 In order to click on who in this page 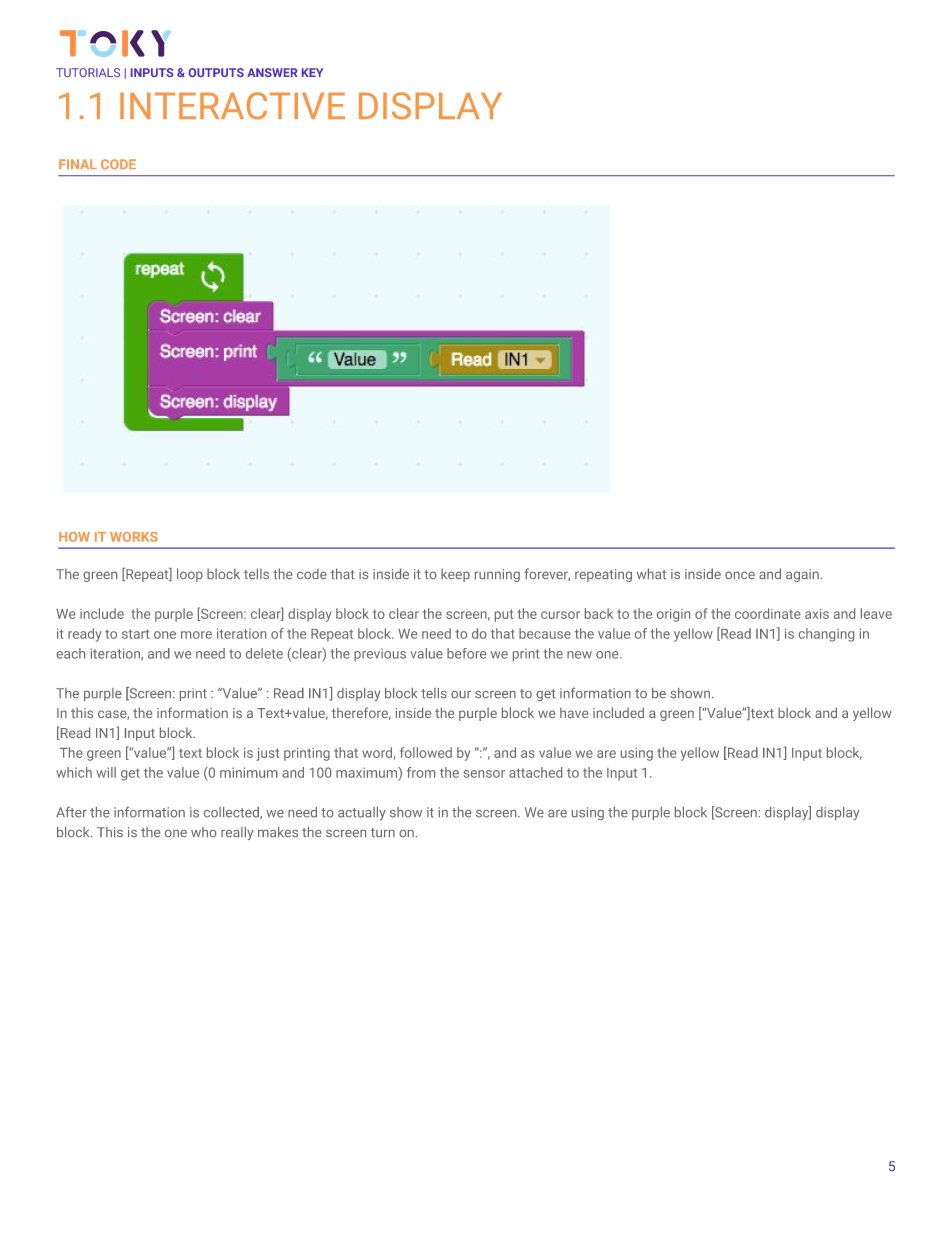, I will do `click(203, 832)`.
